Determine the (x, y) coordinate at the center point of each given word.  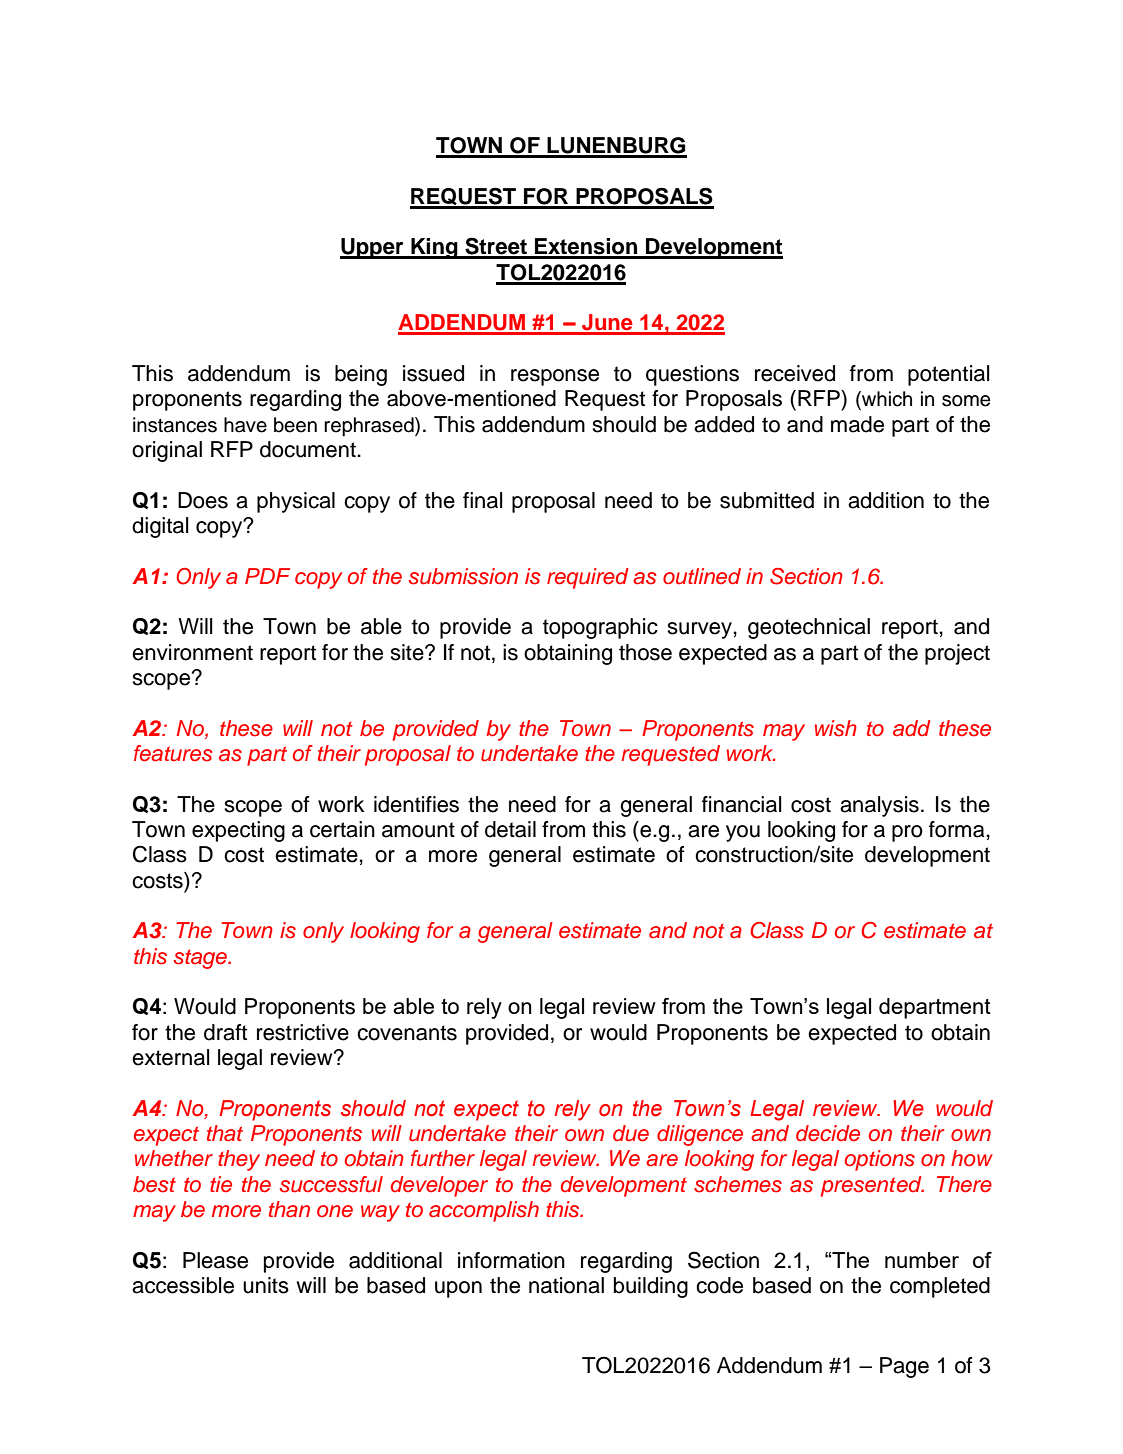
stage (201, 959)
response (555, 377)
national (566, 1285)
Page (904, 1367)
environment (192, 652)
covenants (407, 1033)
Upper (373, 248)
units (266, 1285)
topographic (600, 628)
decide (828, 1133)
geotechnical (809, 628)
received (795, 373)
